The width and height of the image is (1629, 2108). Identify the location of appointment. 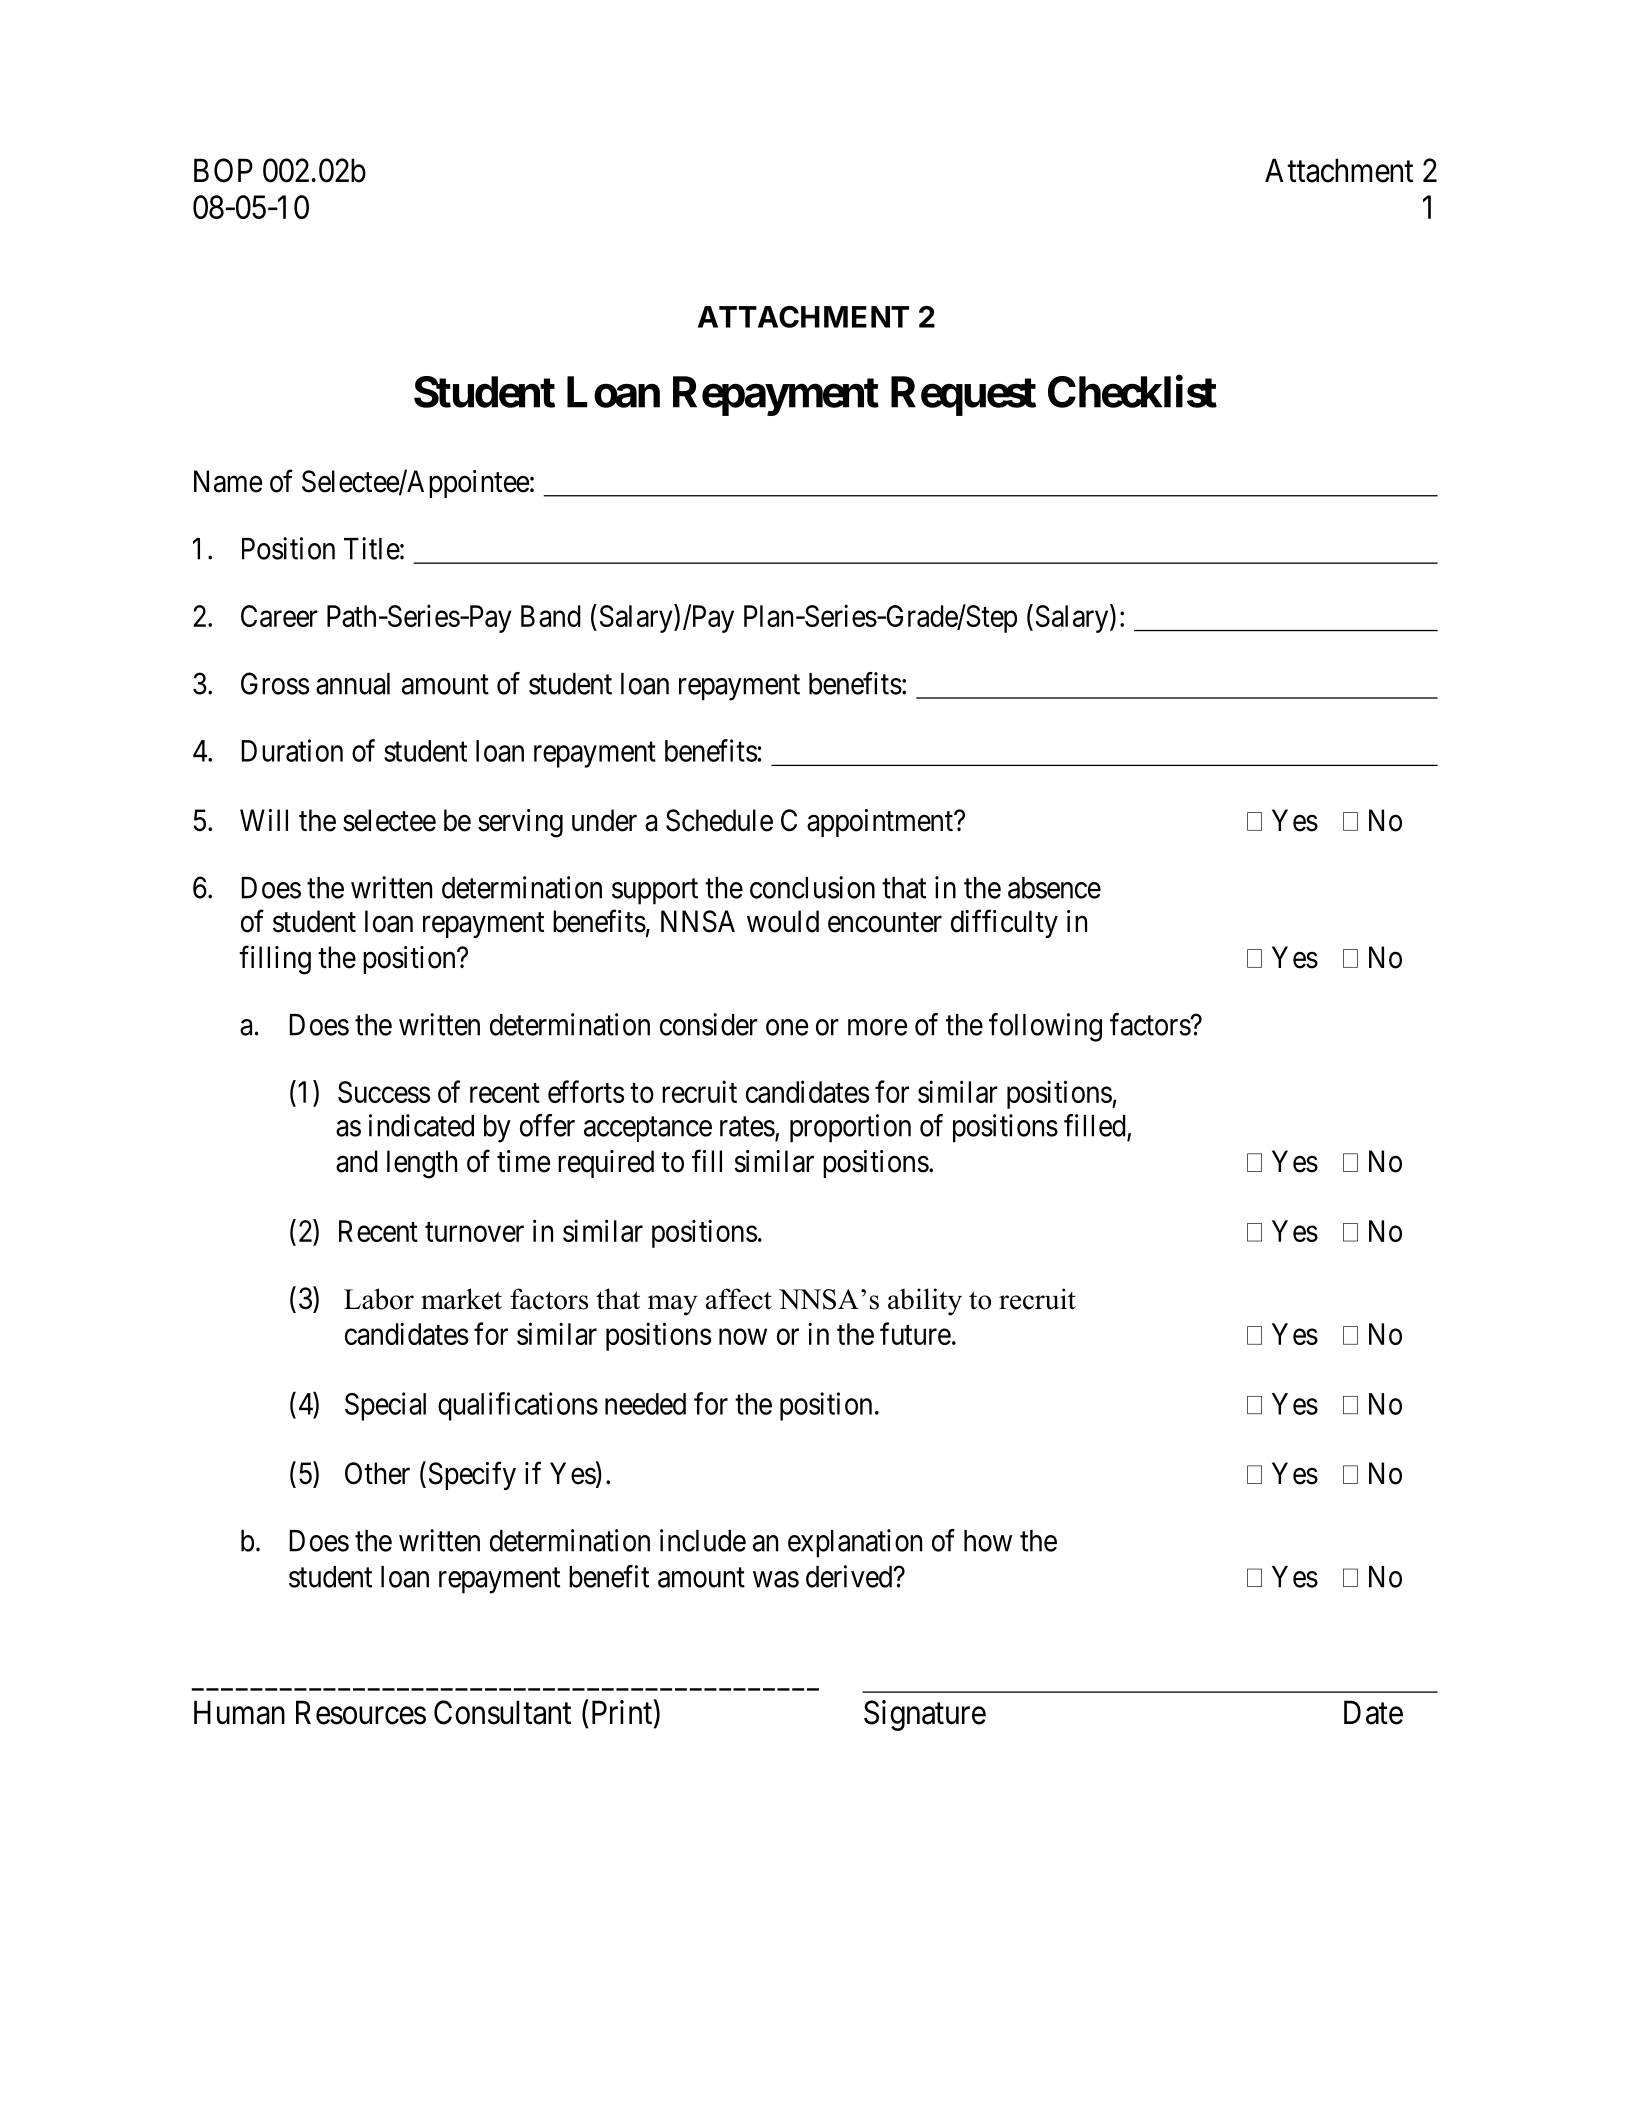
(881, 823).
